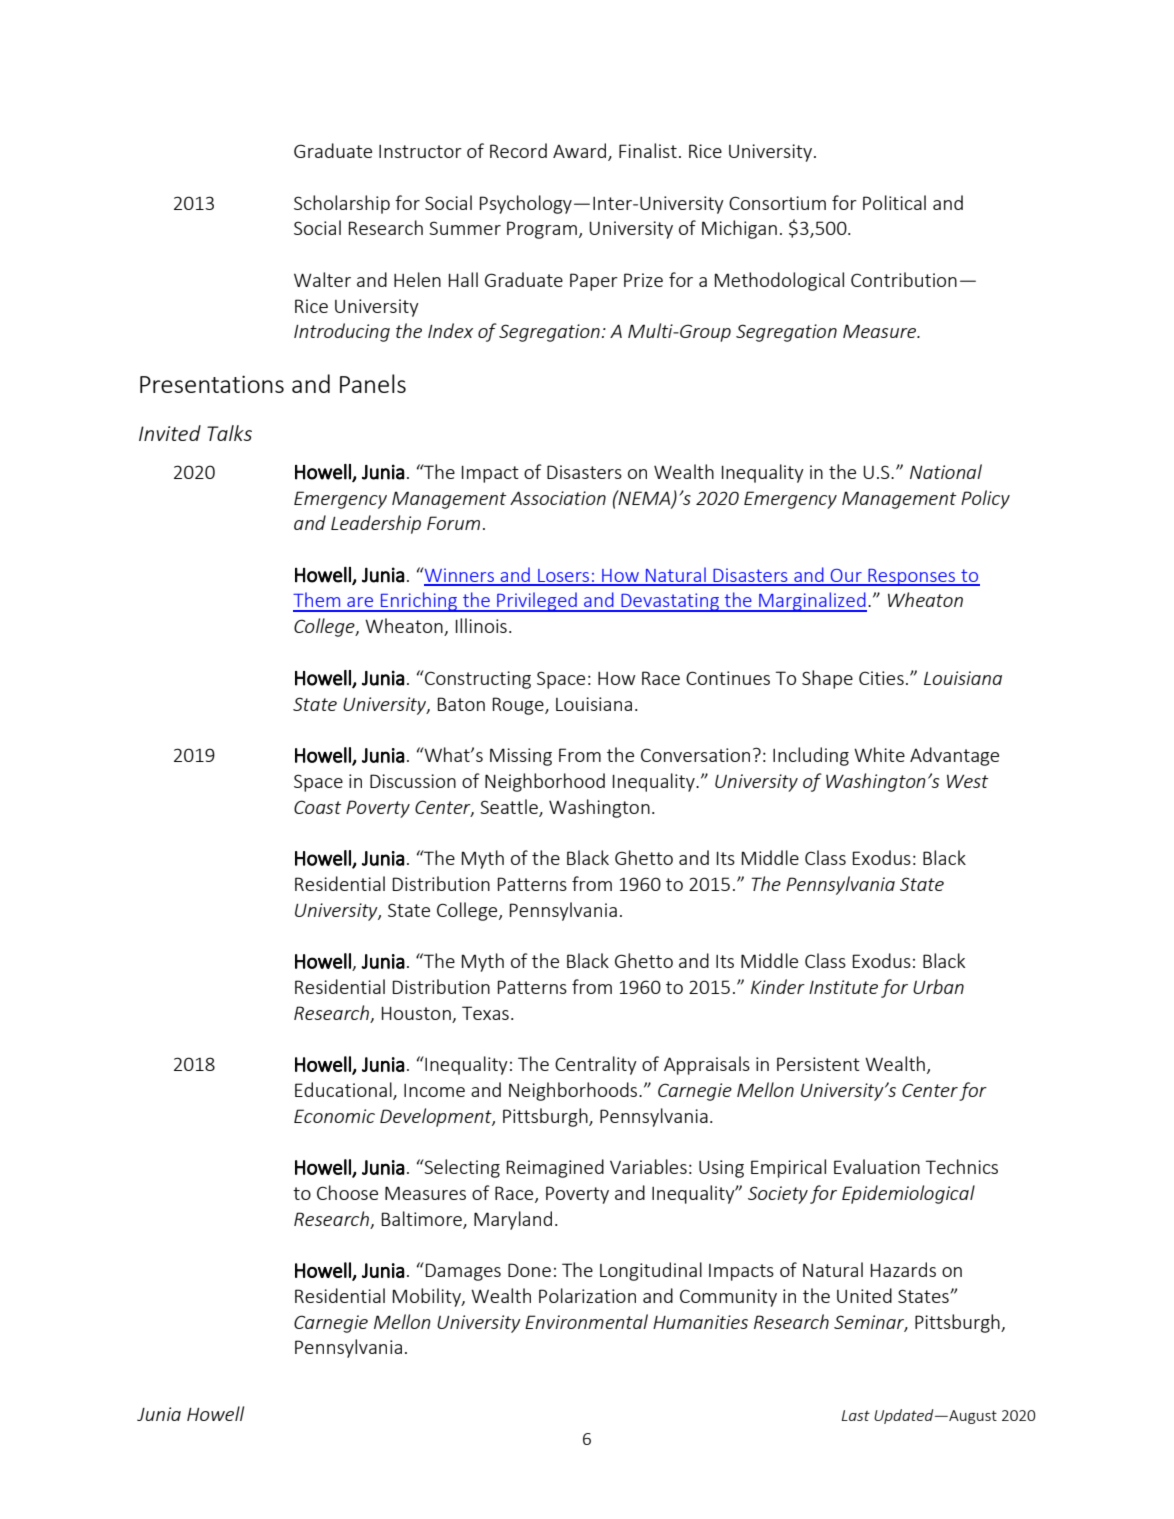 This screenshot has width=1174, height=1519. What do you see at coordinates (342, 204) in the screenshot?
I see `Scholarship` at bounding box center [342, 204].
